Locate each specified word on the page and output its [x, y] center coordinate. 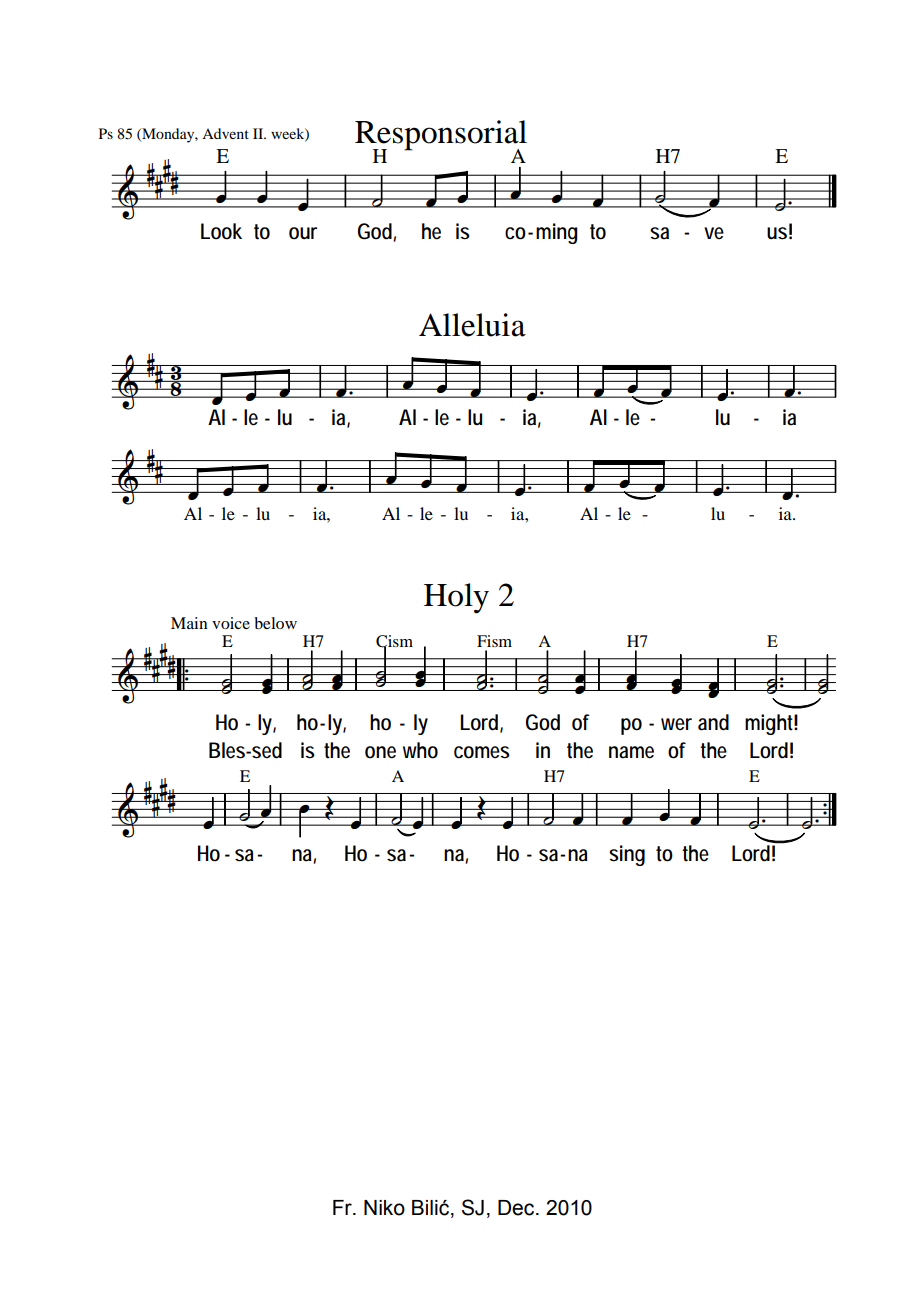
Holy [456, 598]
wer [676, 724]
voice [231, 623]
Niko [384, 1208]
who [420, 750]
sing [627, 855]
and [713, 722]
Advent [225, 133]
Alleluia [472, 325]
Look [221, 231]
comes [482, 752]
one [380, 752]
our [303, 233]
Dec [517, 1208]
